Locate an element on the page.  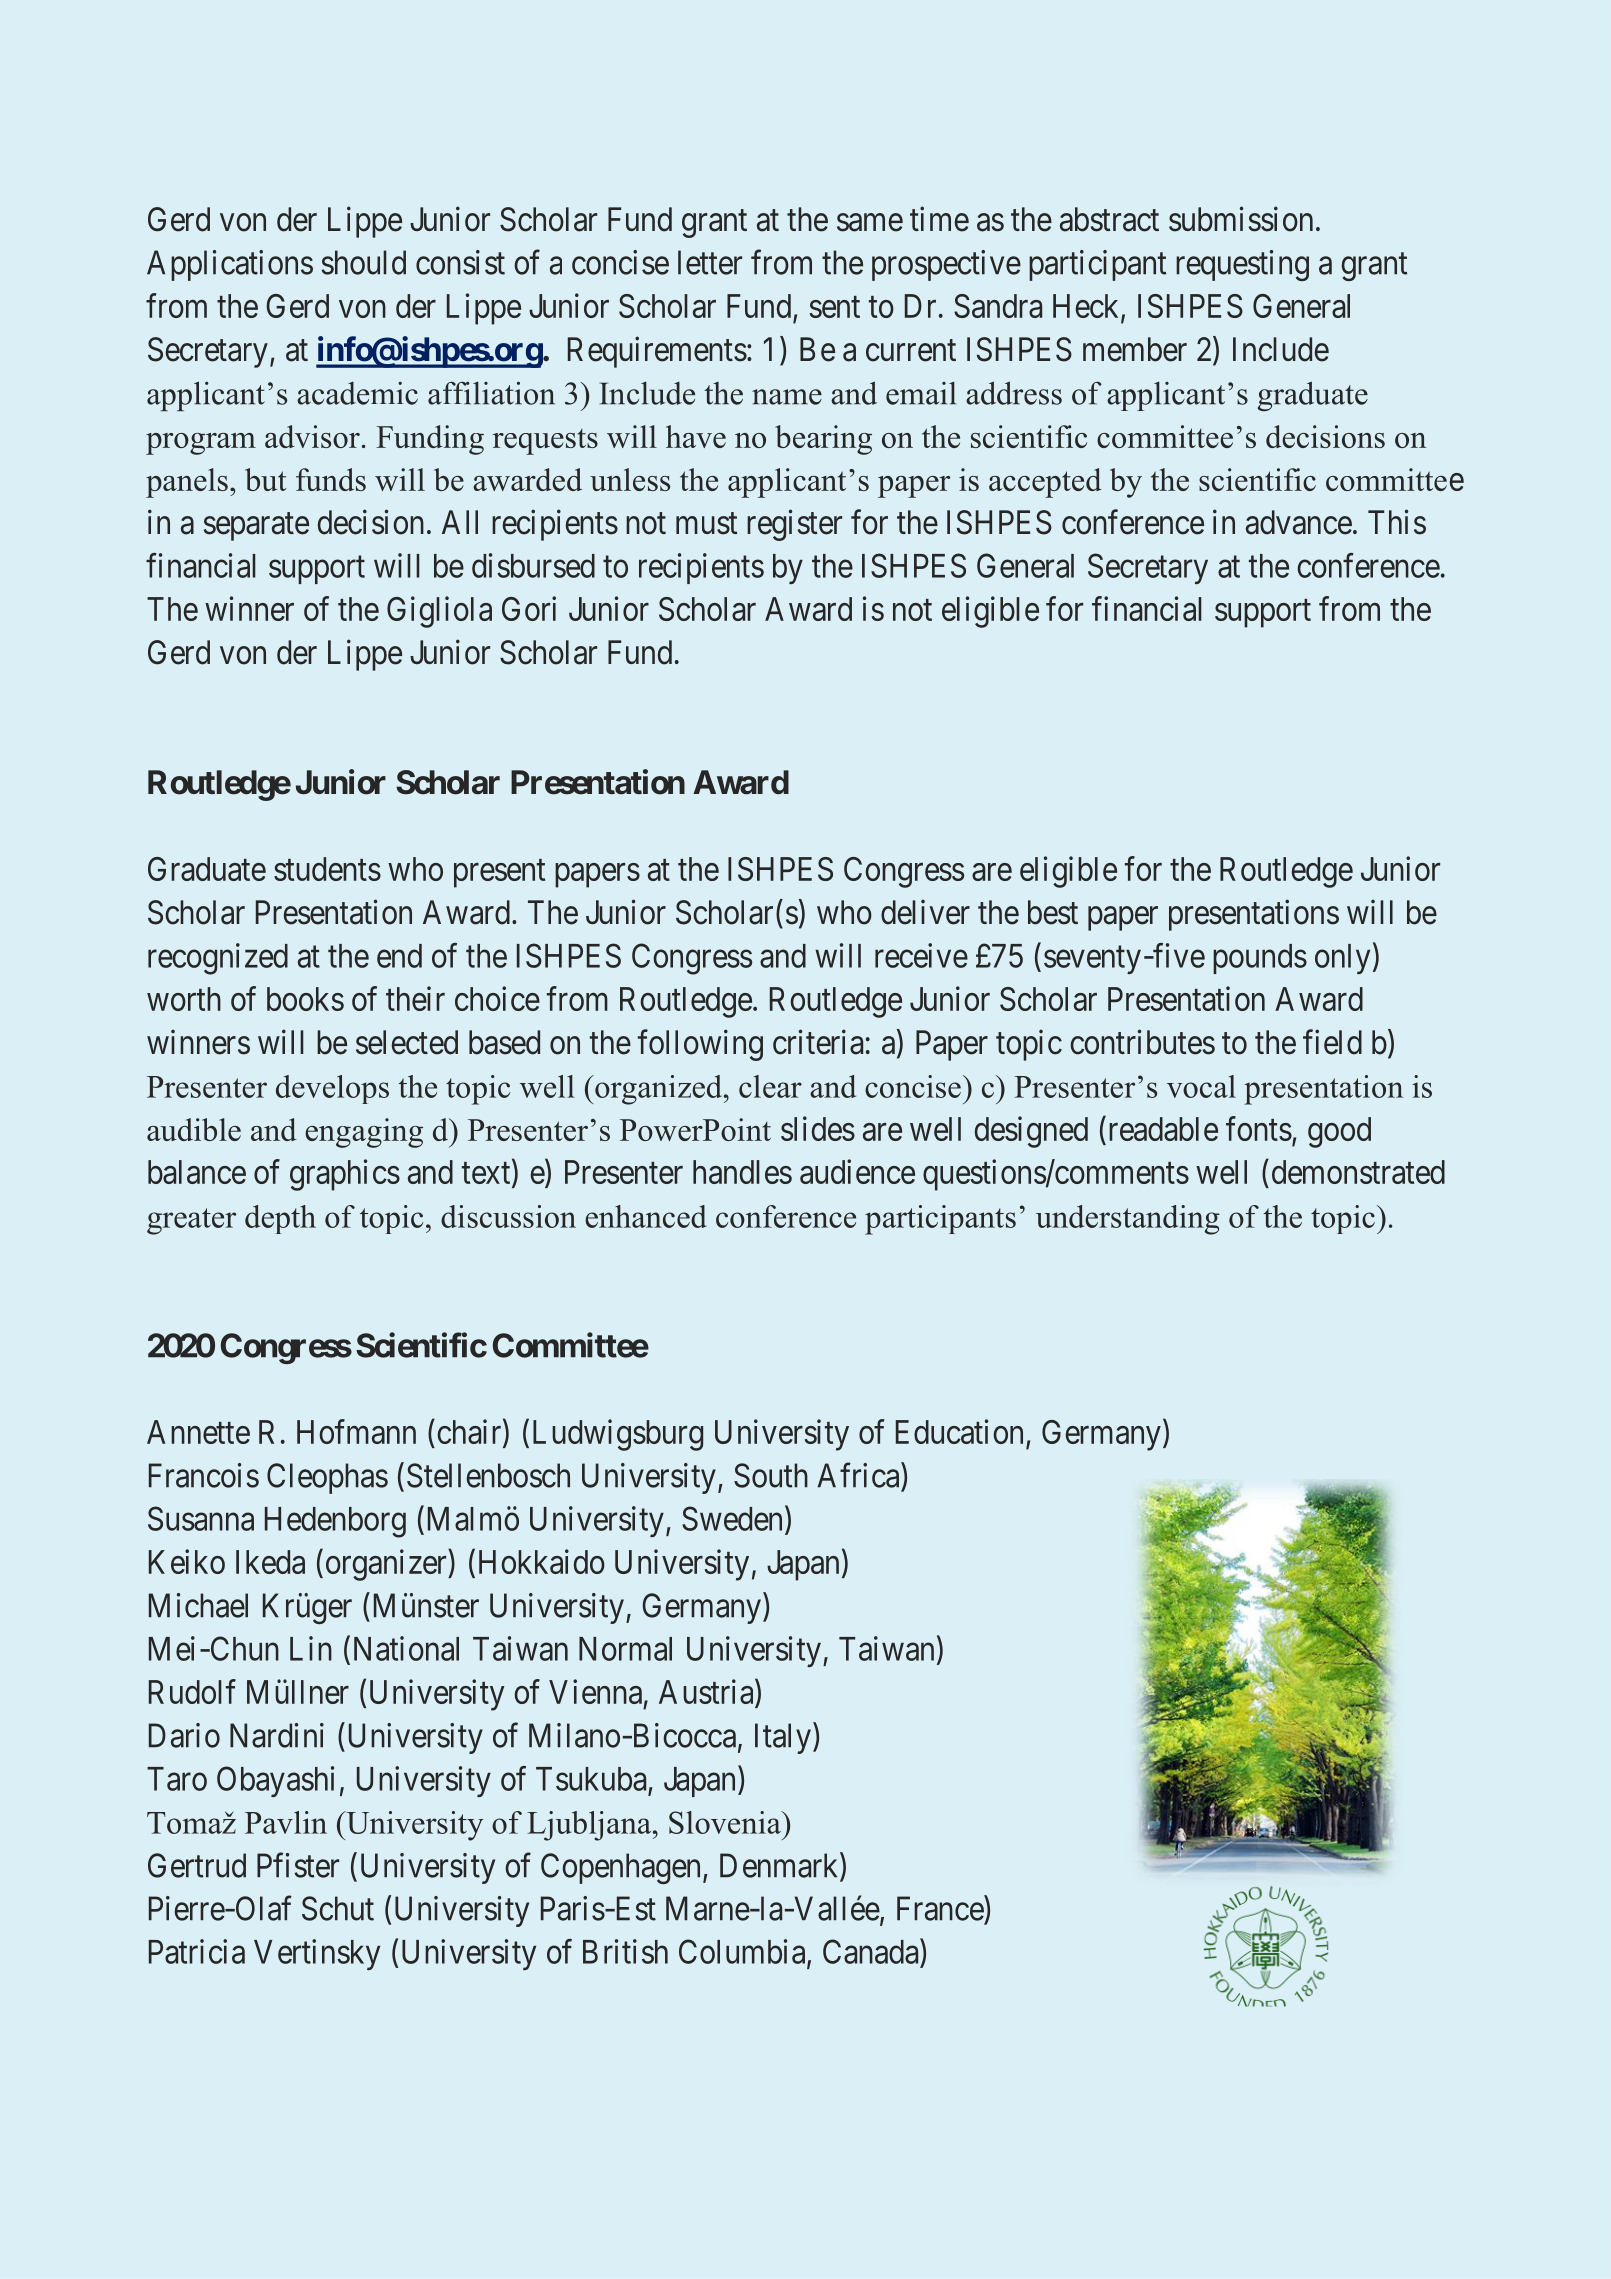
requesting is located at coordinates (1242, 265).
